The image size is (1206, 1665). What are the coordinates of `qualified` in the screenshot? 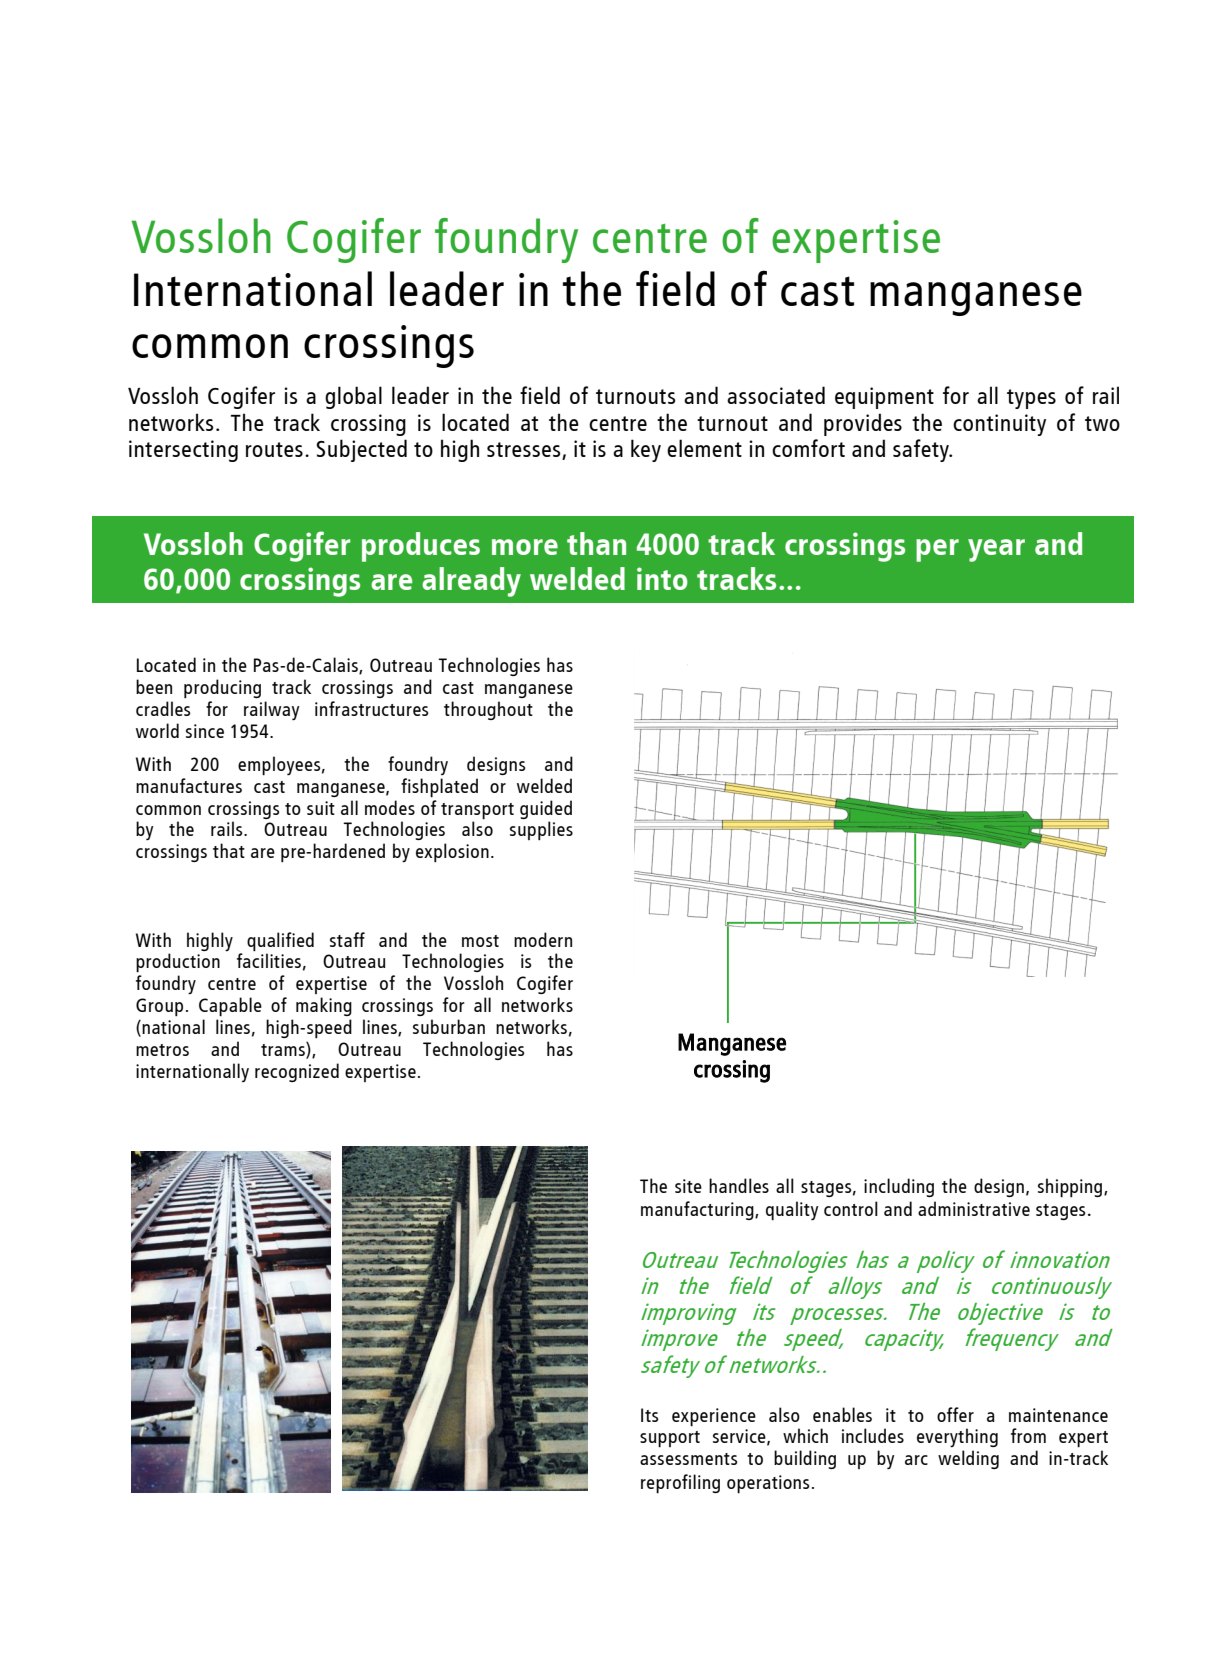 It's located at (280, 941).
